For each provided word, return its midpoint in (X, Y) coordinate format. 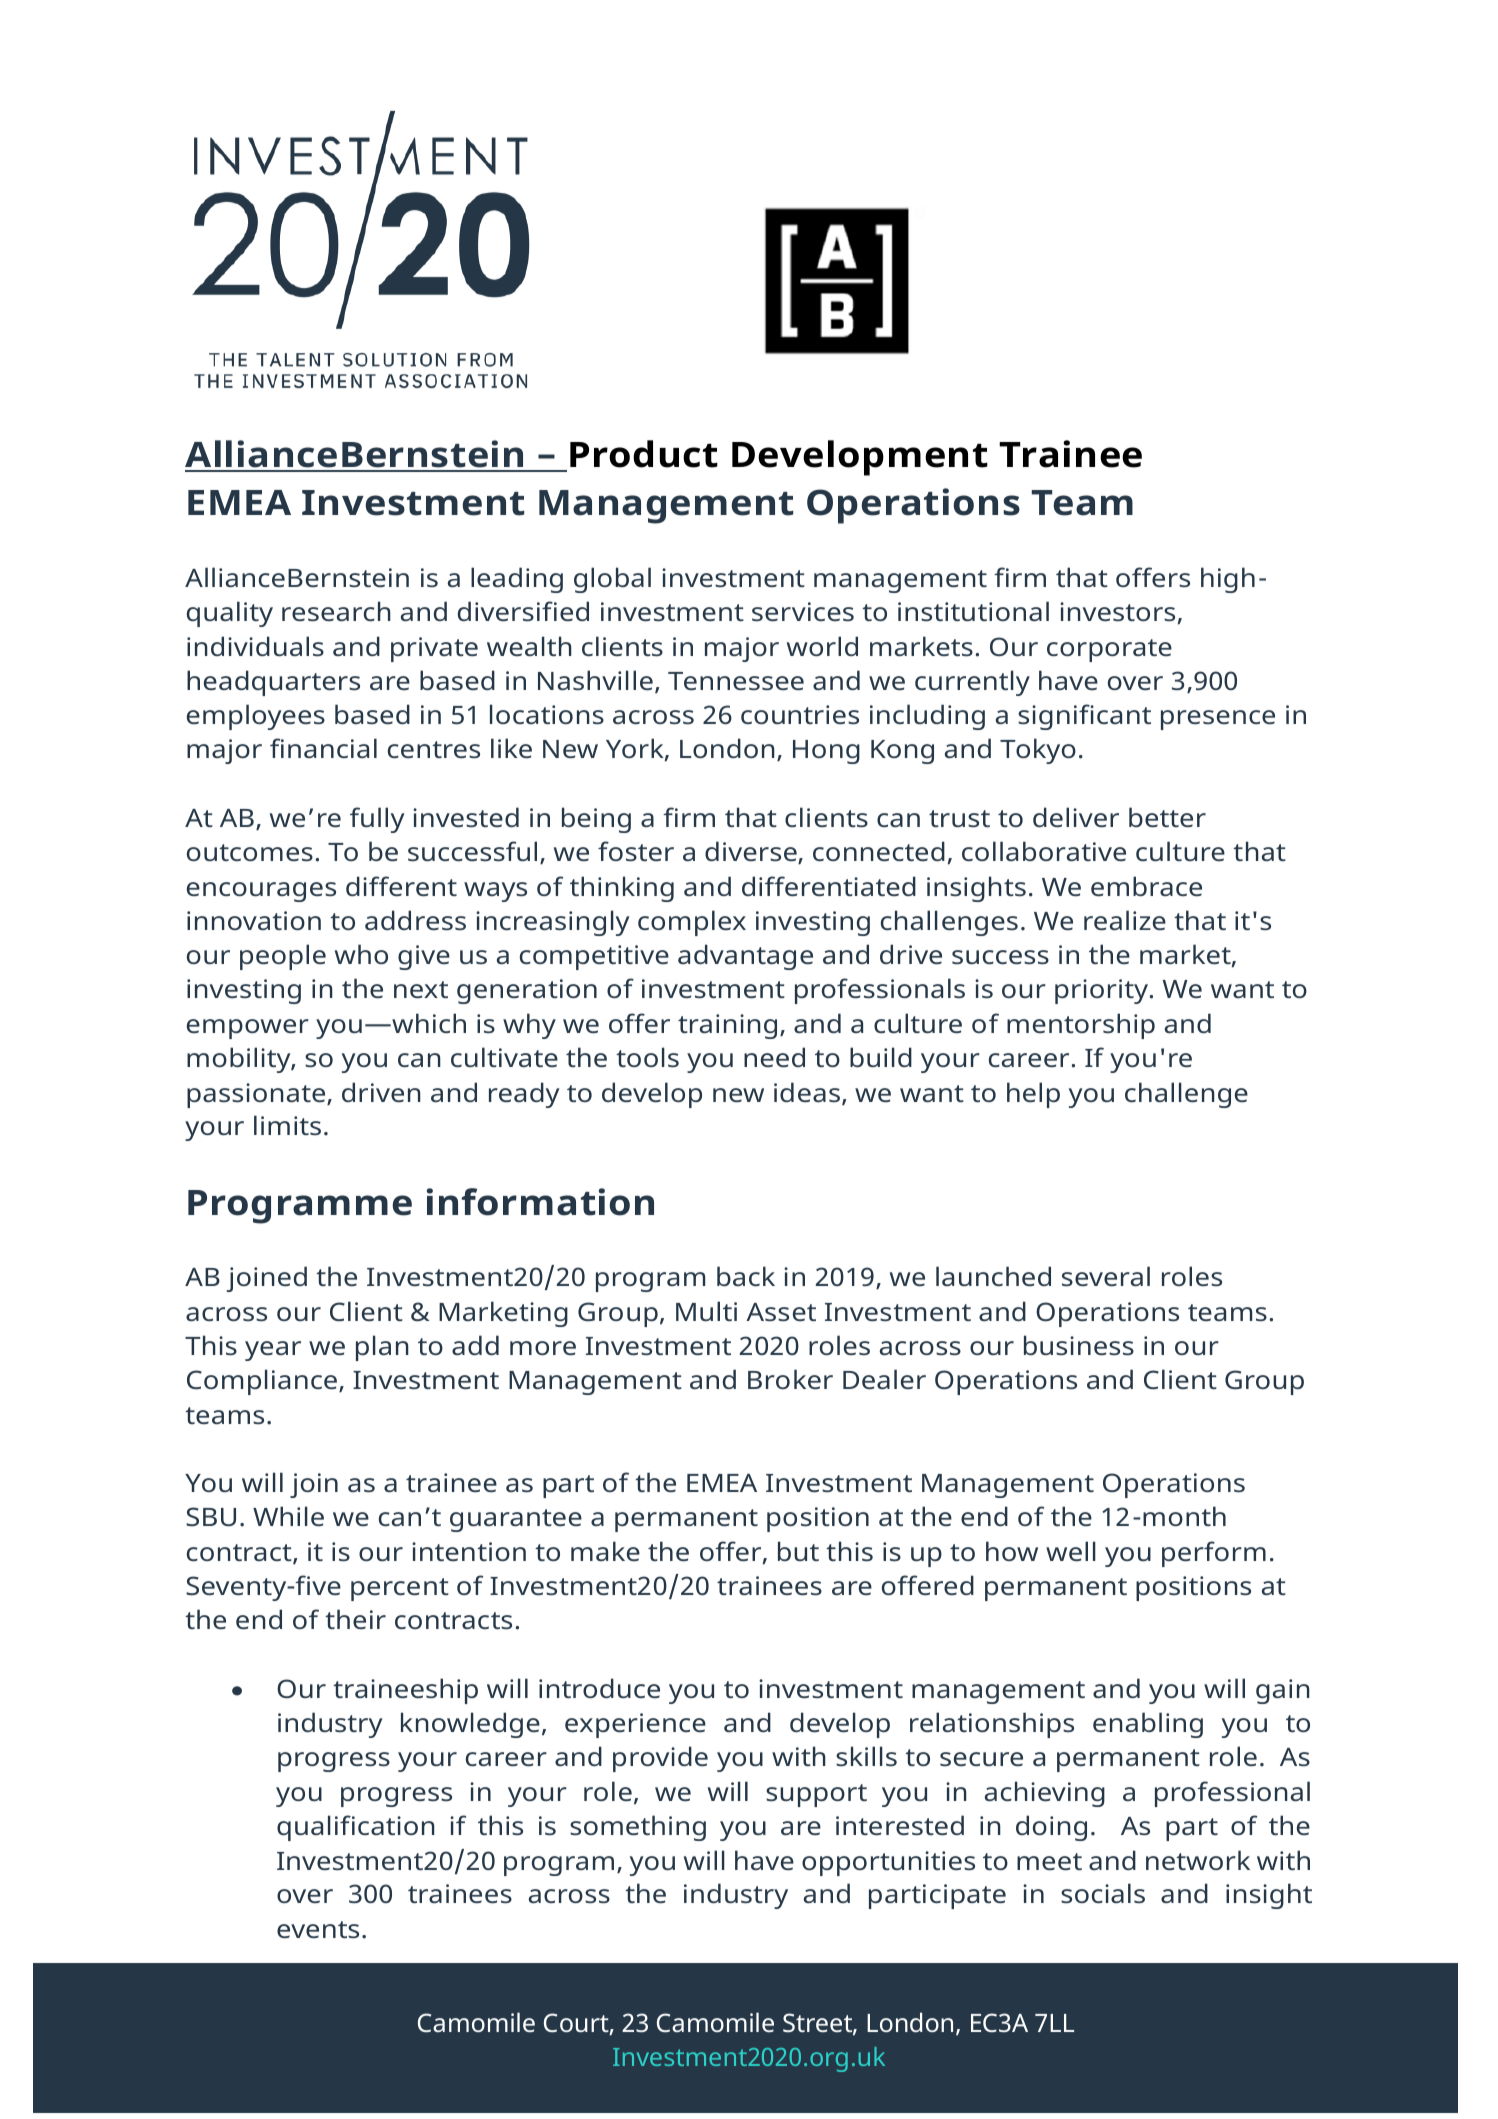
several (1106, 1276)
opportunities (888, 1863)
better (1167, 817)
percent (400, 1589)
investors (1117, 611)
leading (517, 580)
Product (644, 454)
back (746, 1276)
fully (377, 820)
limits (287, 1125)
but (798, 1551)
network (1198, 1860)
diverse (752, 852)
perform (1214, 1554)
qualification (356, 1828)
